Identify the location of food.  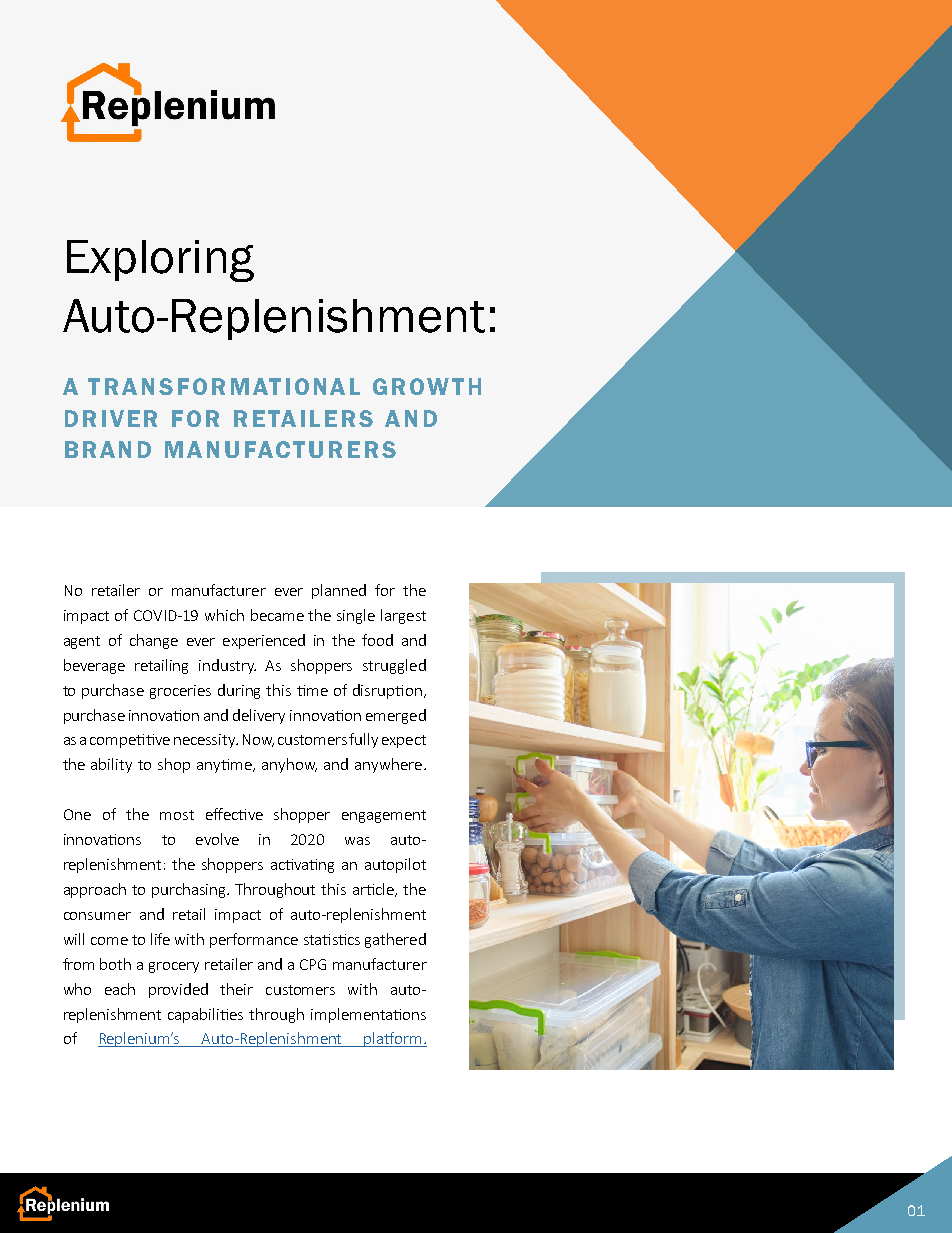
(377, 640).
